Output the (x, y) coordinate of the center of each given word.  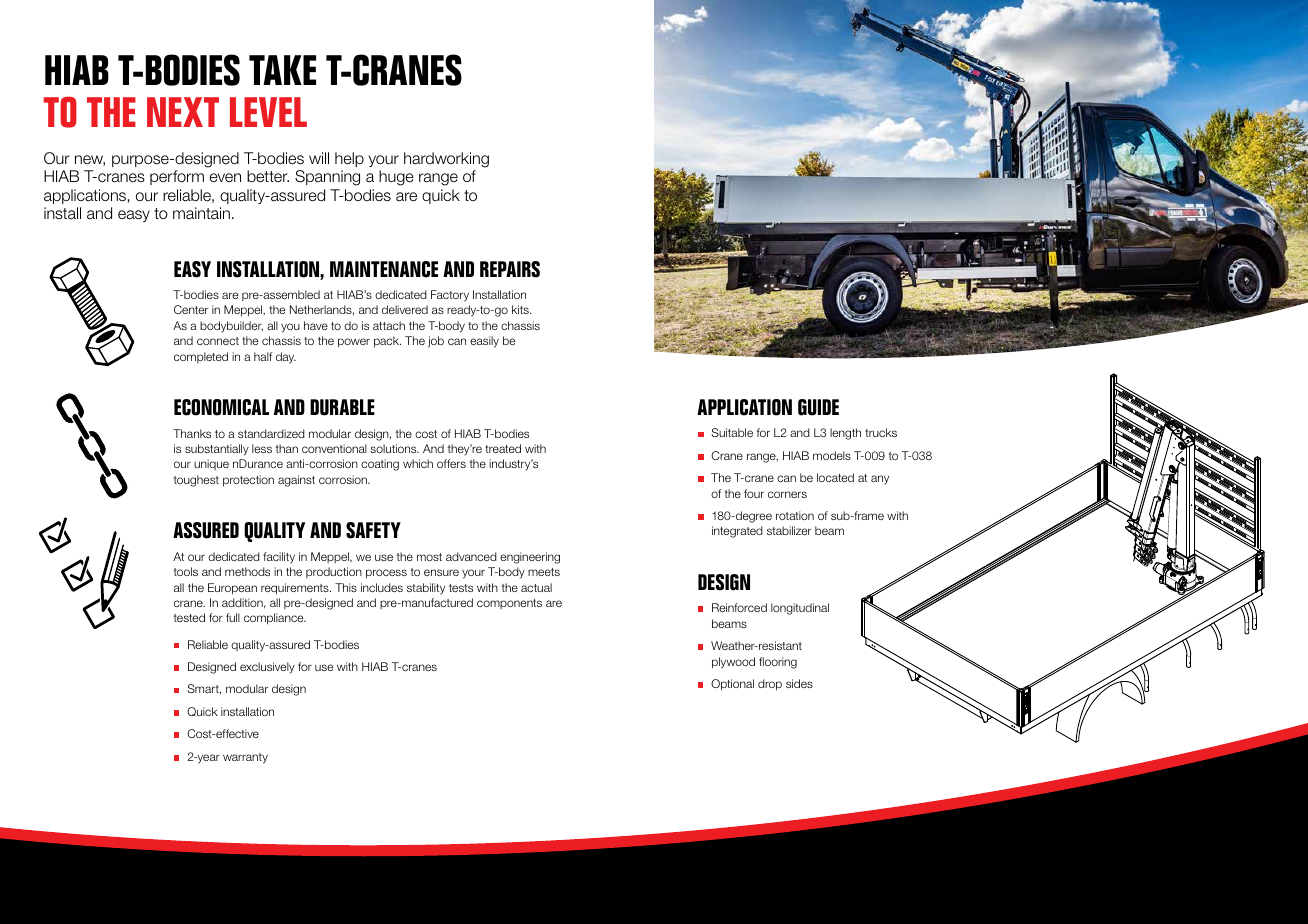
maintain (201, 213)
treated (503, 448)
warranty (245, 758)
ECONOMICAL (221, 407)
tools (186, 571)
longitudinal (800, 609)
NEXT (183, 112)
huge (396, 178)
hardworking (446, 160)
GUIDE (818, 407)
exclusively (267, 668)
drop (770, 685)
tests (461, 588)
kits (521, 309)
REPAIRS (510, 269)
